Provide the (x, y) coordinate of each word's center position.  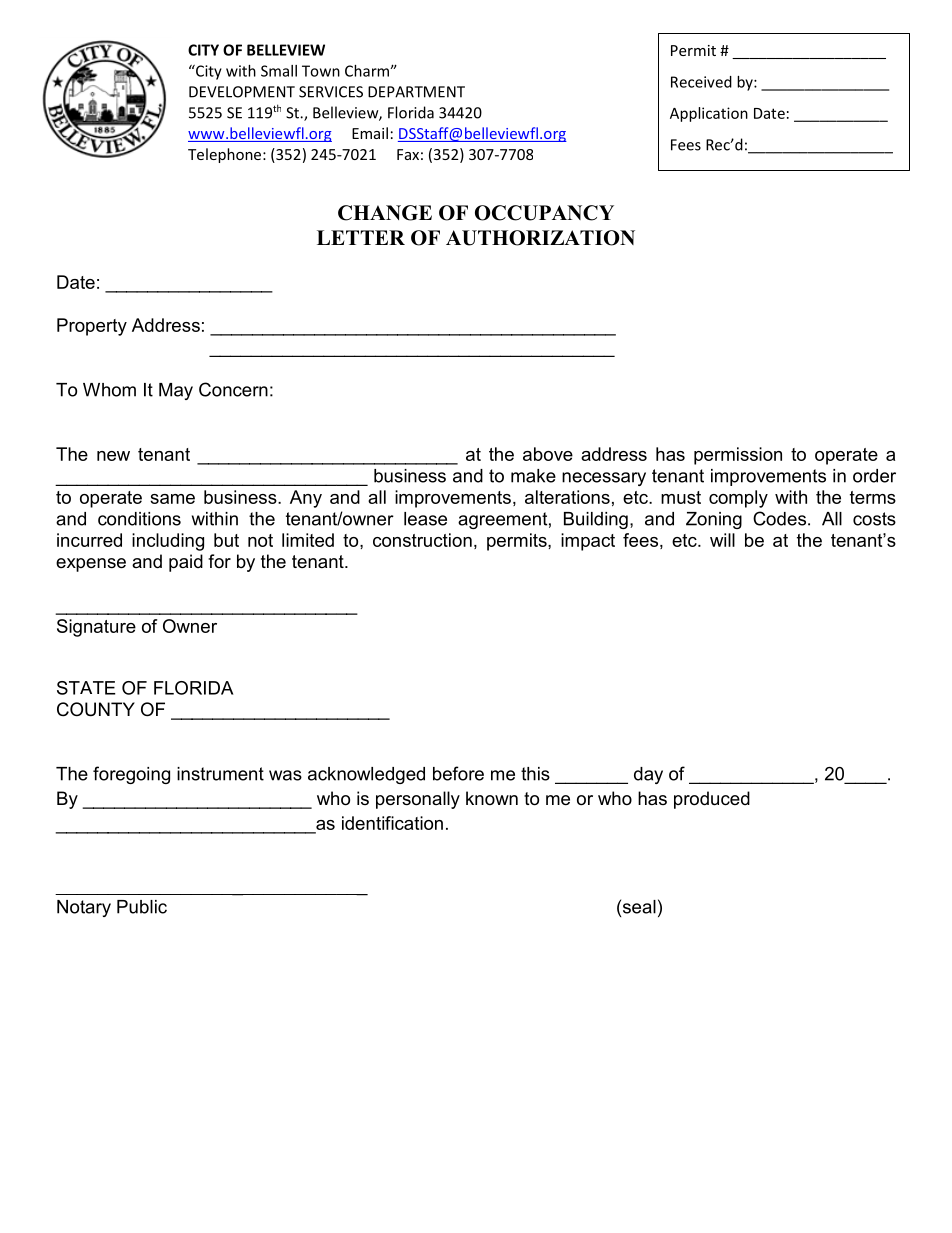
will (722, 540)
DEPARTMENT (416, 92)
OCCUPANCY (544, 213)
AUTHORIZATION (540, 238)
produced (712, 800)
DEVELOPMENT (242, 92)
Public (142, 907)
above (548, 454)
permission (738, 456)
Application (709, 114)
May (176, 391)
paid (186, 563)
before (458, 773)
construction (422, 540)
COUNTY (96, 709)
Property (92, 327)
